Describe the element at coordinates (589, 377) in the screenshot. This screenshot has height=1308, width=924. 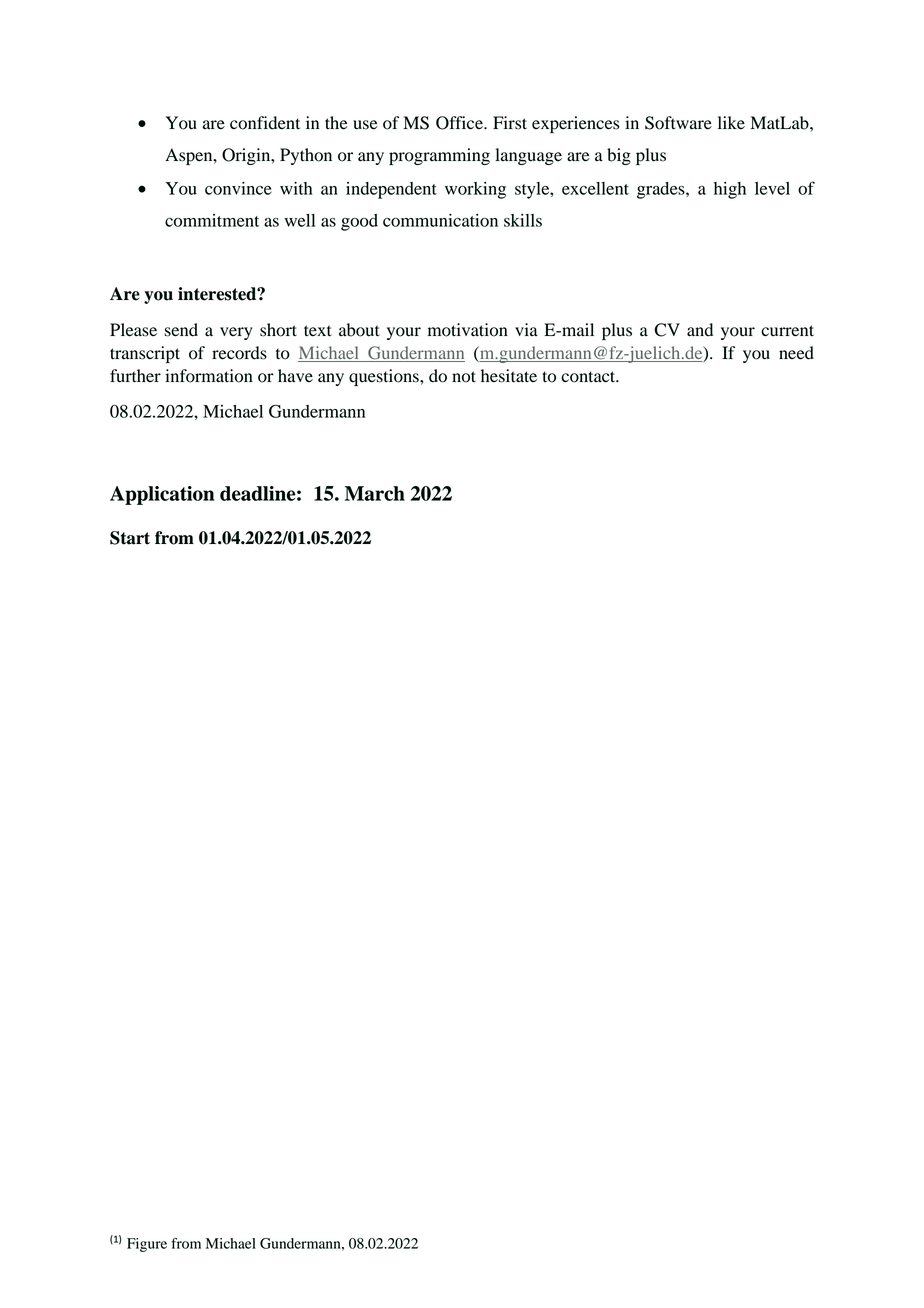
I see `contact` at that location.
